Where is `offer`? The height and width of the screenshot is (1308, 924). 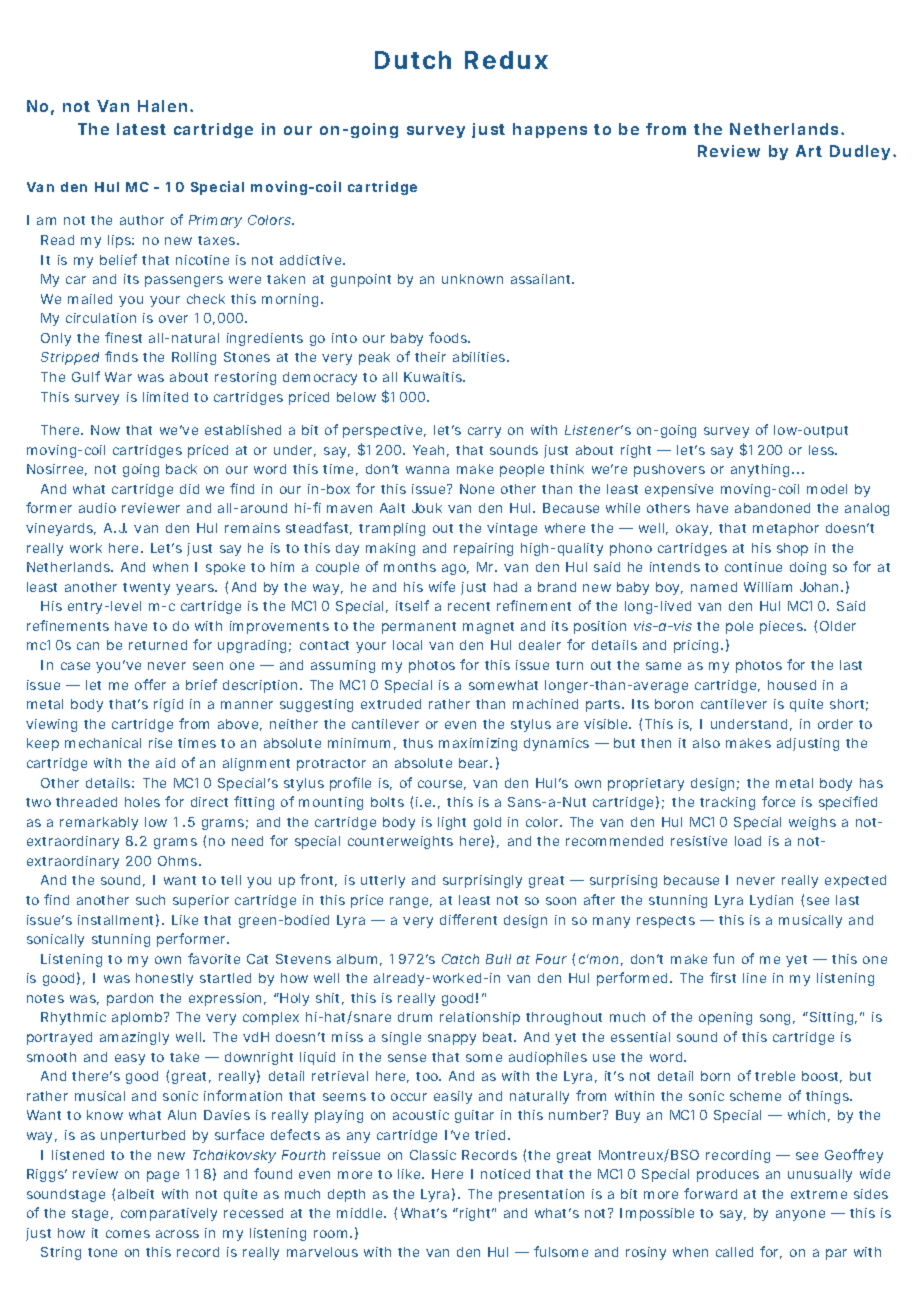
offer is located at coordinates (150, 684).
